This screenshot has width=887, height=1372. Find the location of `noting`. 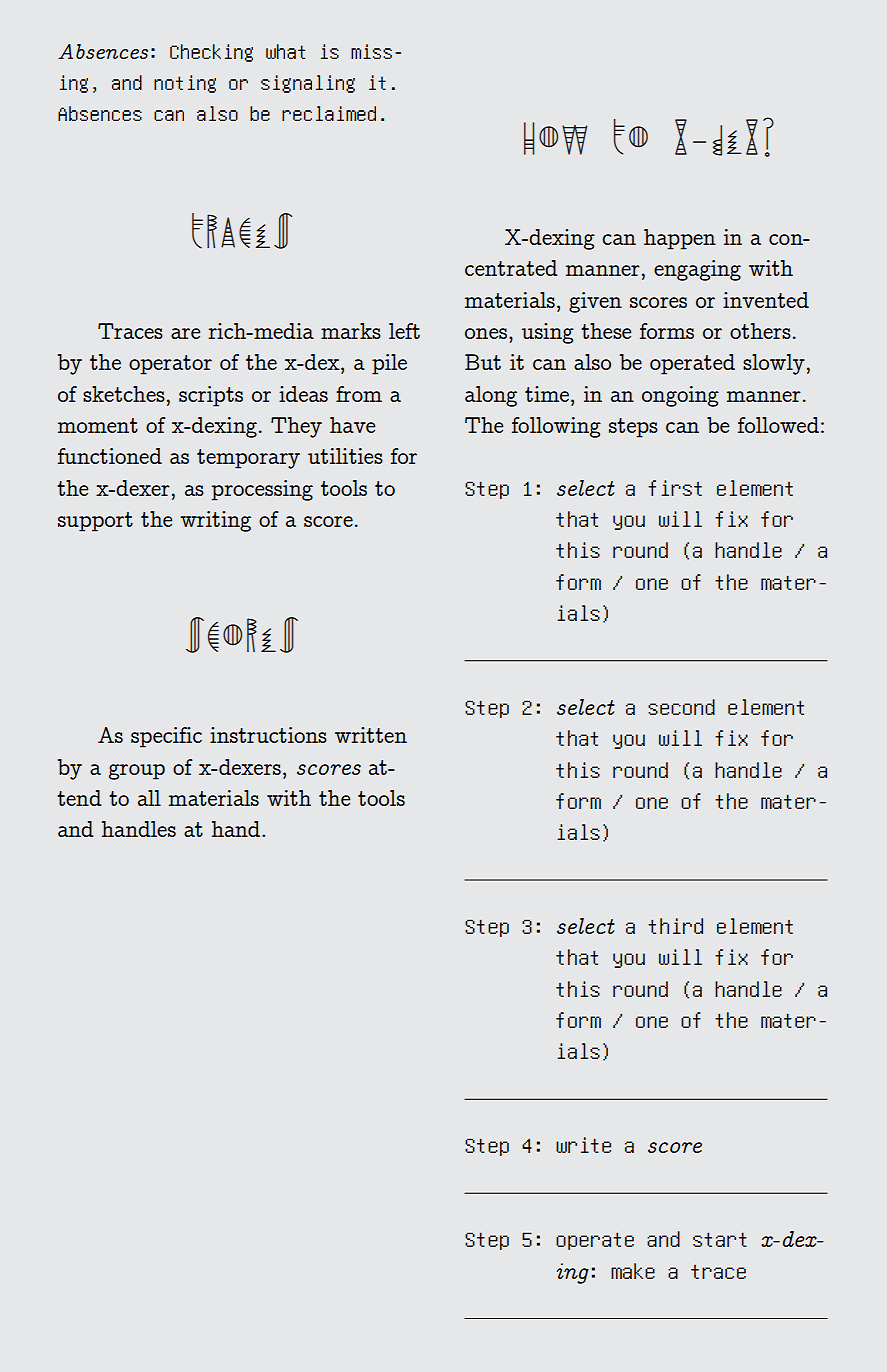

noting is located at coordinates (185, 84).
